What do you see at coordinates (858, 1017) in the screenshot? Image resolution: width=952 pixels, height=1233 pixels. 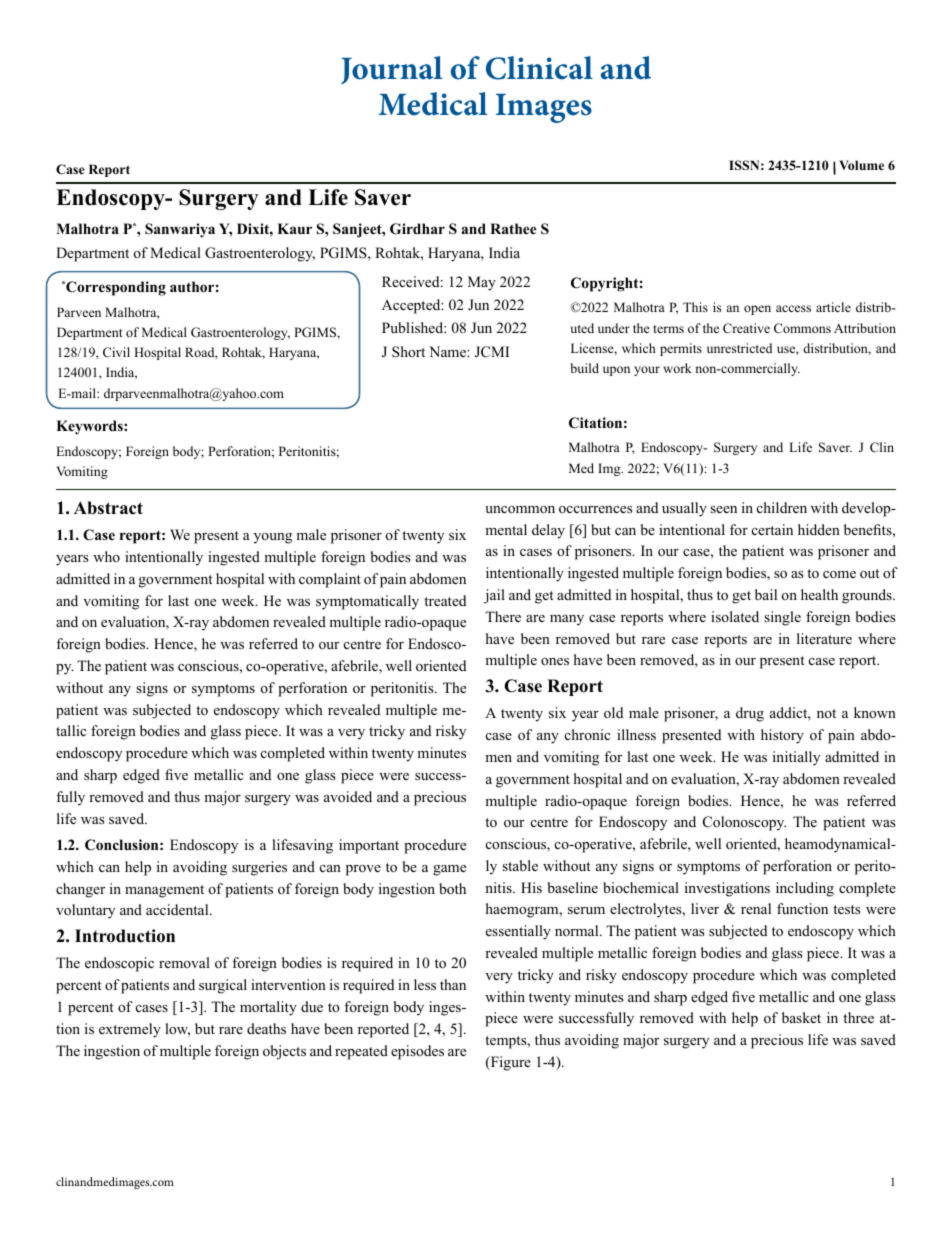 I see `three` at bounding box center [858, 1017].
